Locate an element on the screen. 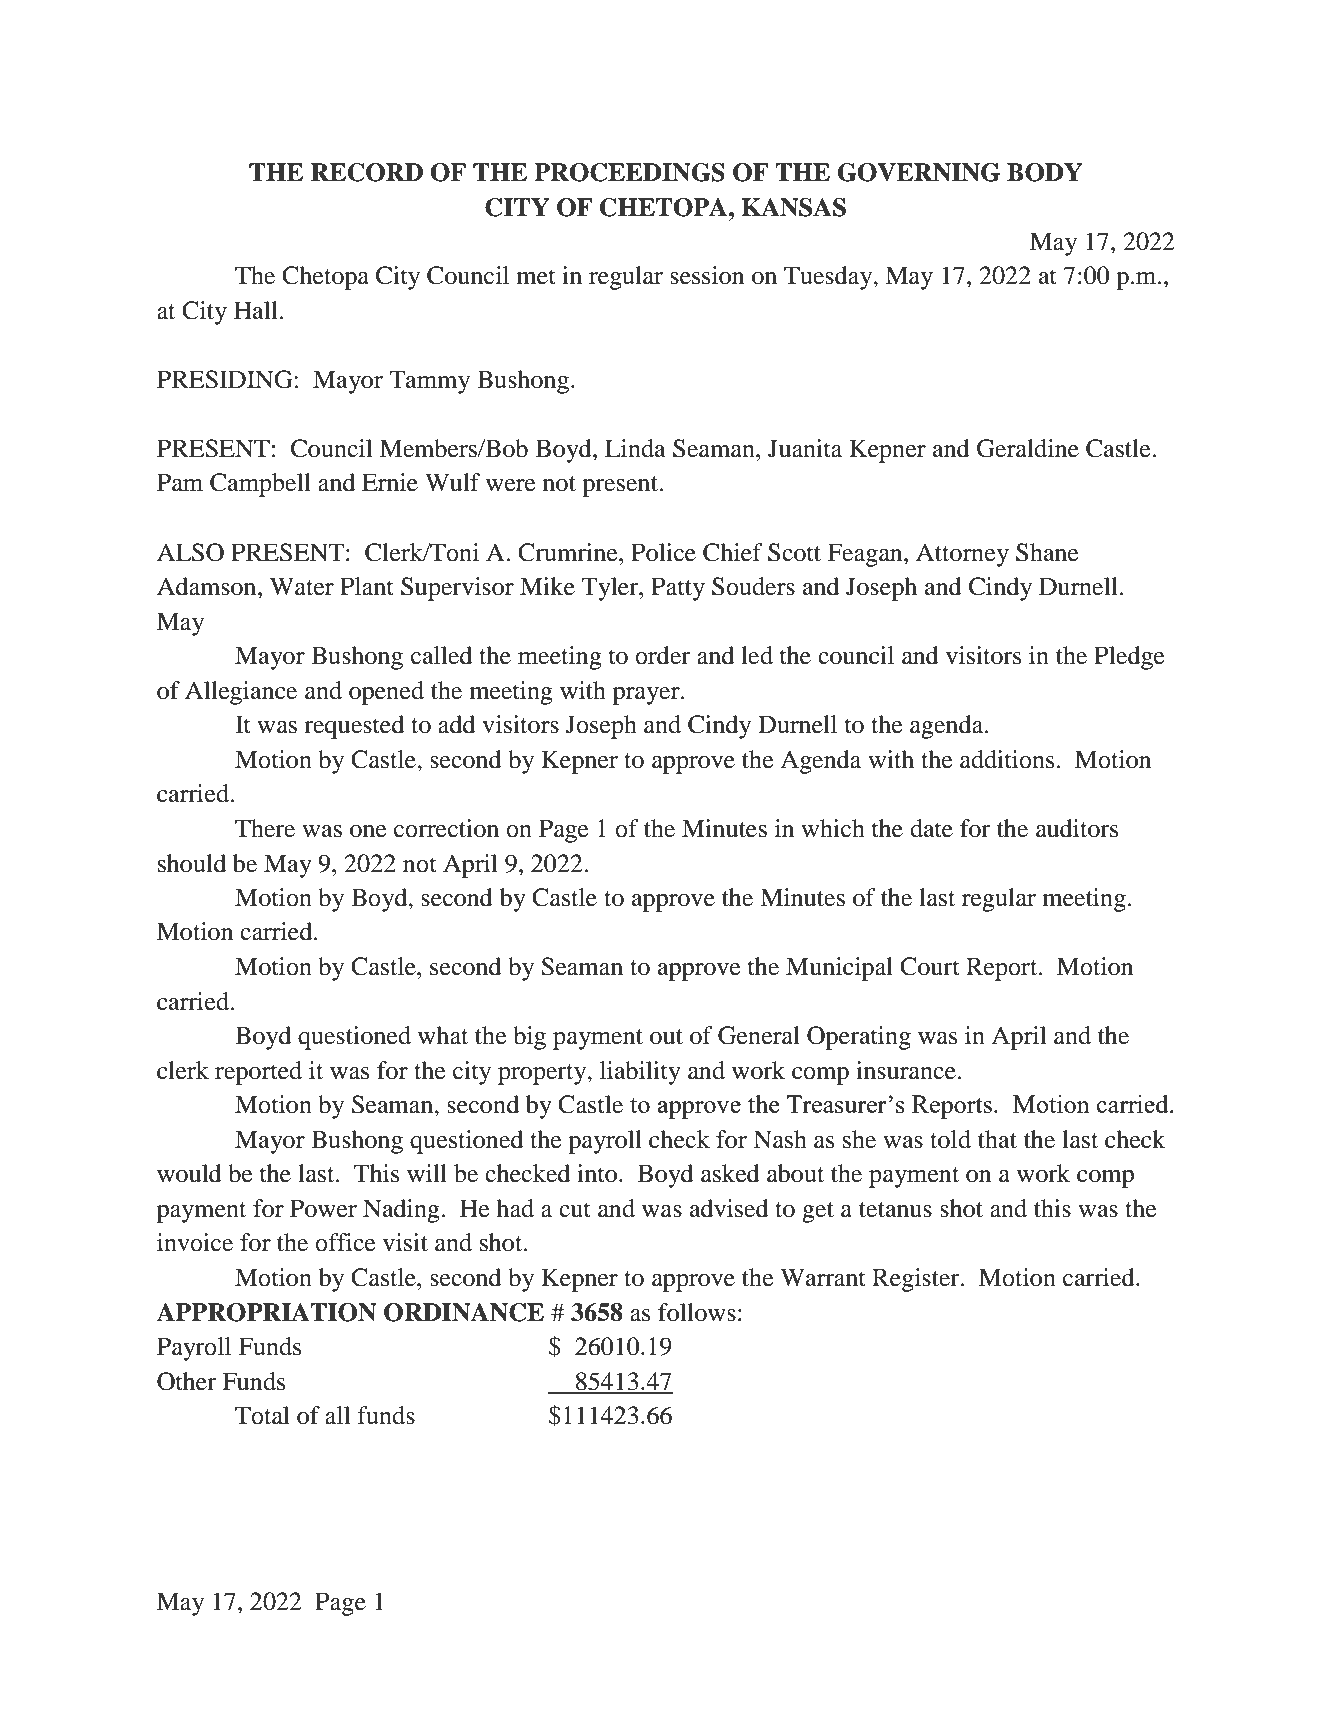 This screenshot has height=1724, width=1332. Shane is located at coordinates (1047, 552).
